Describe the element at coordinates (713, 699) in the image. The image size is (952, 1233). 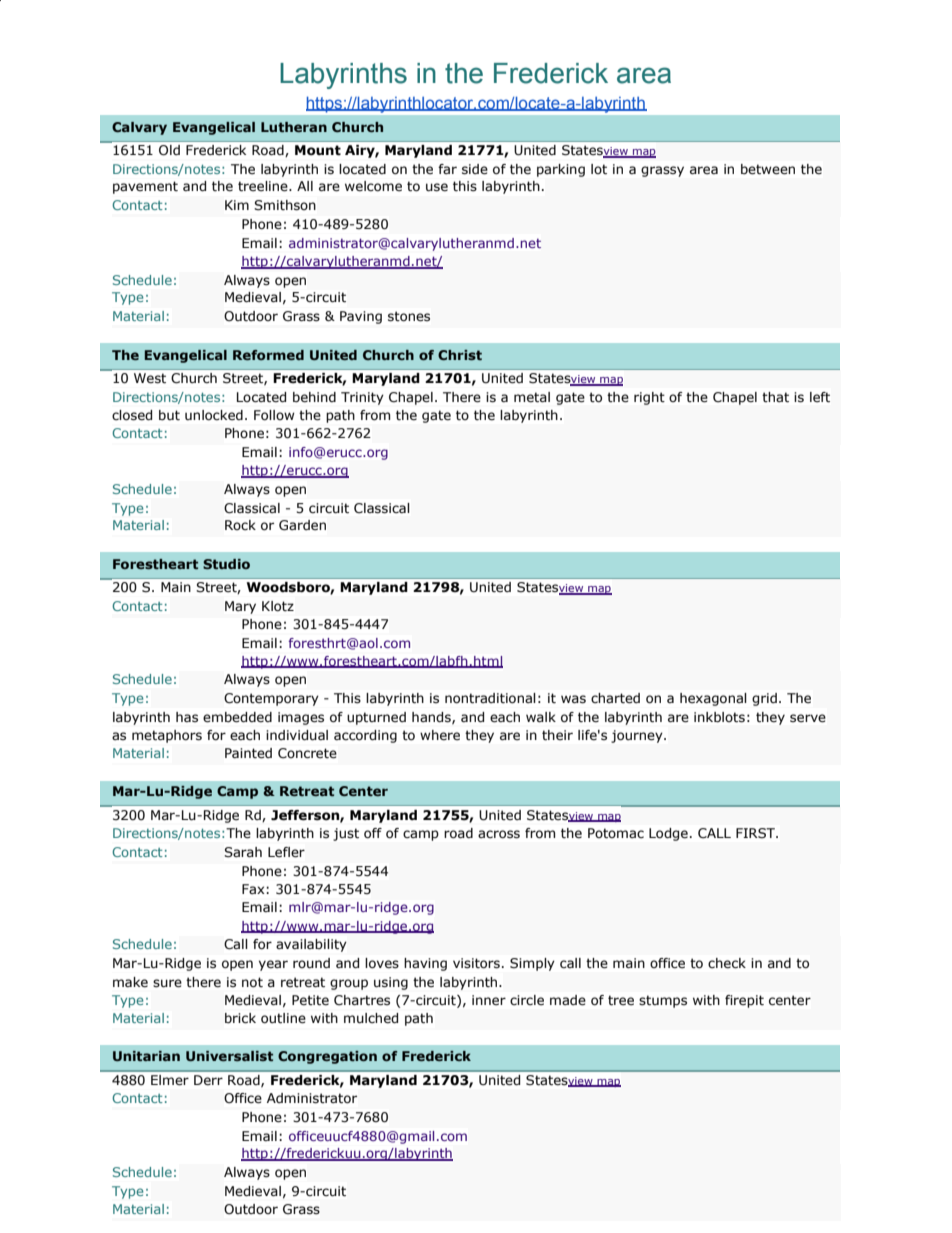
I see `hexagonal` at that location.
